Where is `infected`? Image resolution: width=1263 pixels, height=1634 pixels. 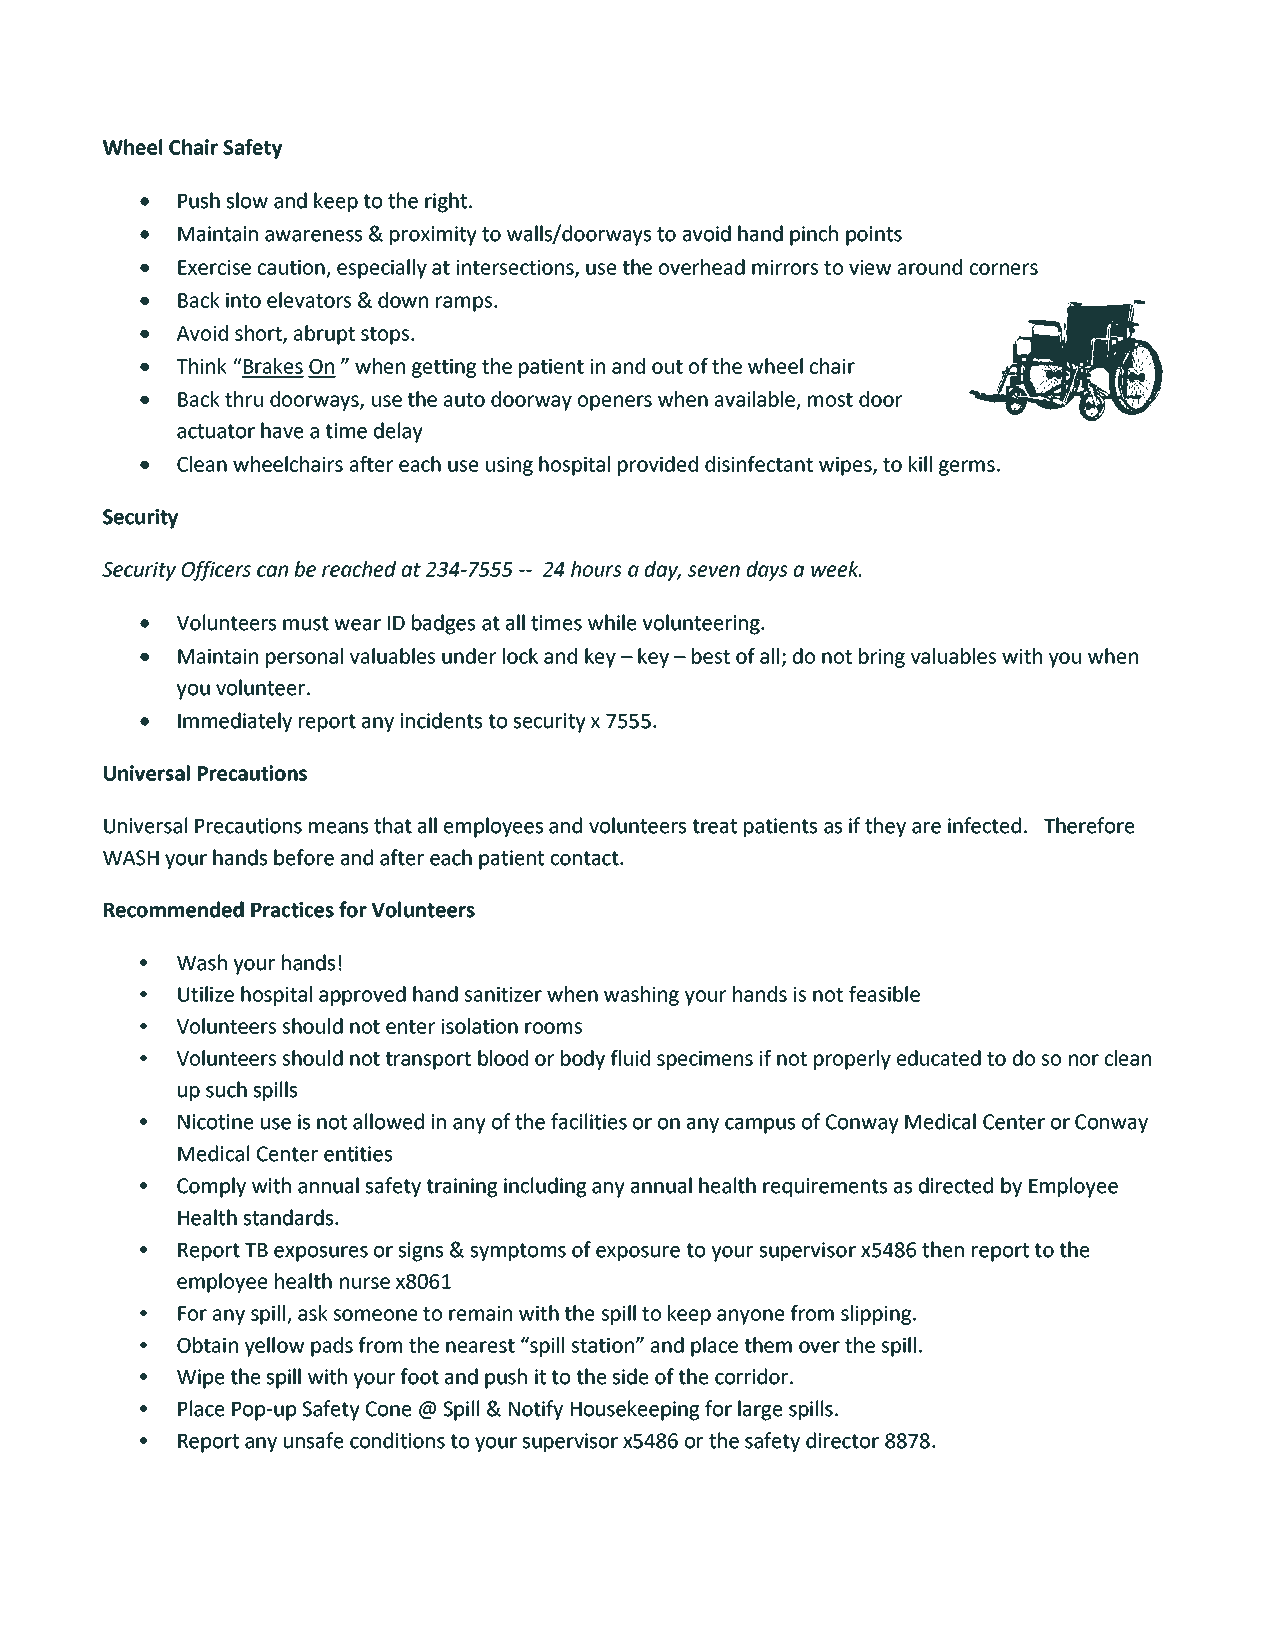
infected is located at coordinates (984, 825).
